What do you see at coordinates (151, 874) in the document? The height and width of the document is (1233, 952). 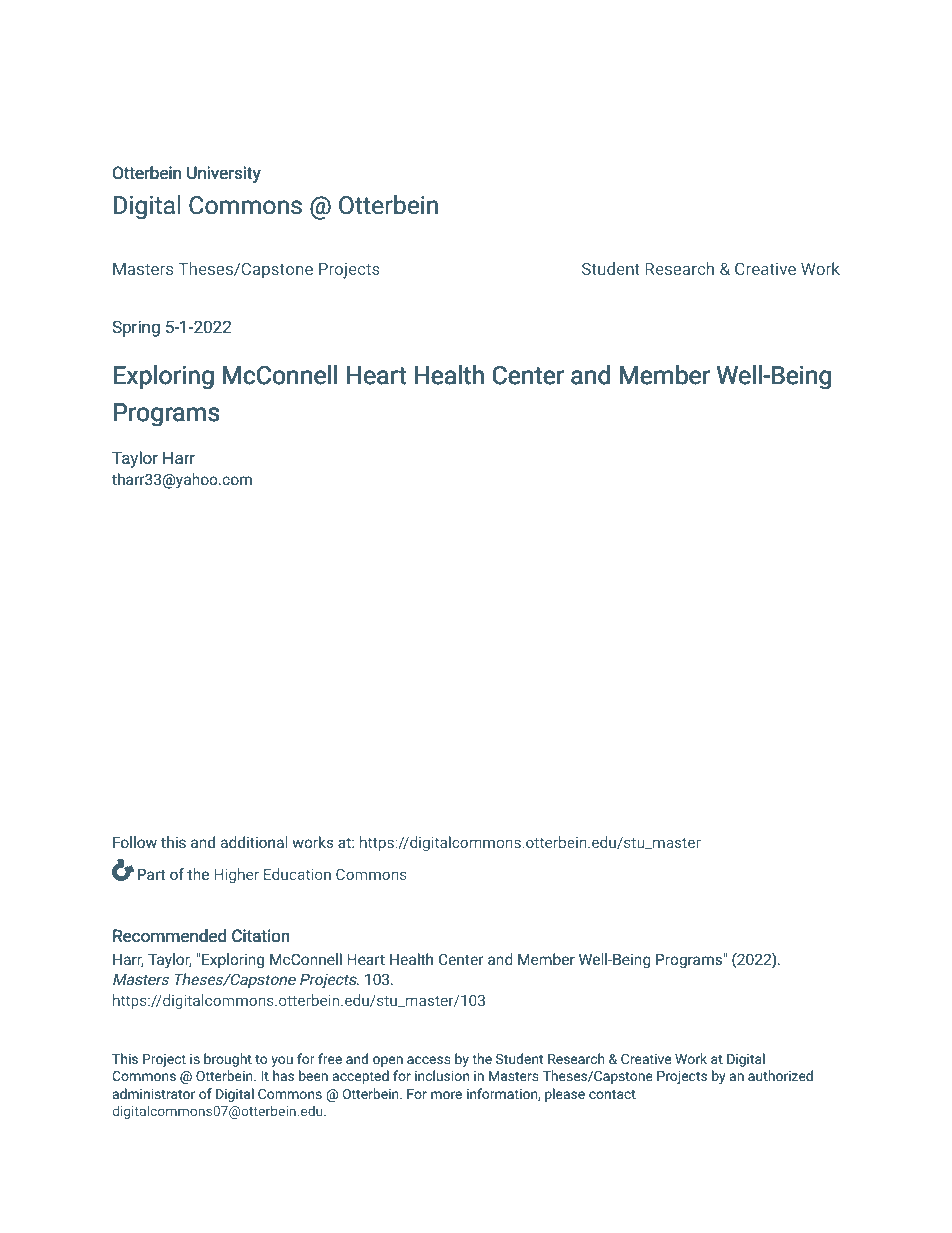 I see `Part` at bounding box center [151, 874].
